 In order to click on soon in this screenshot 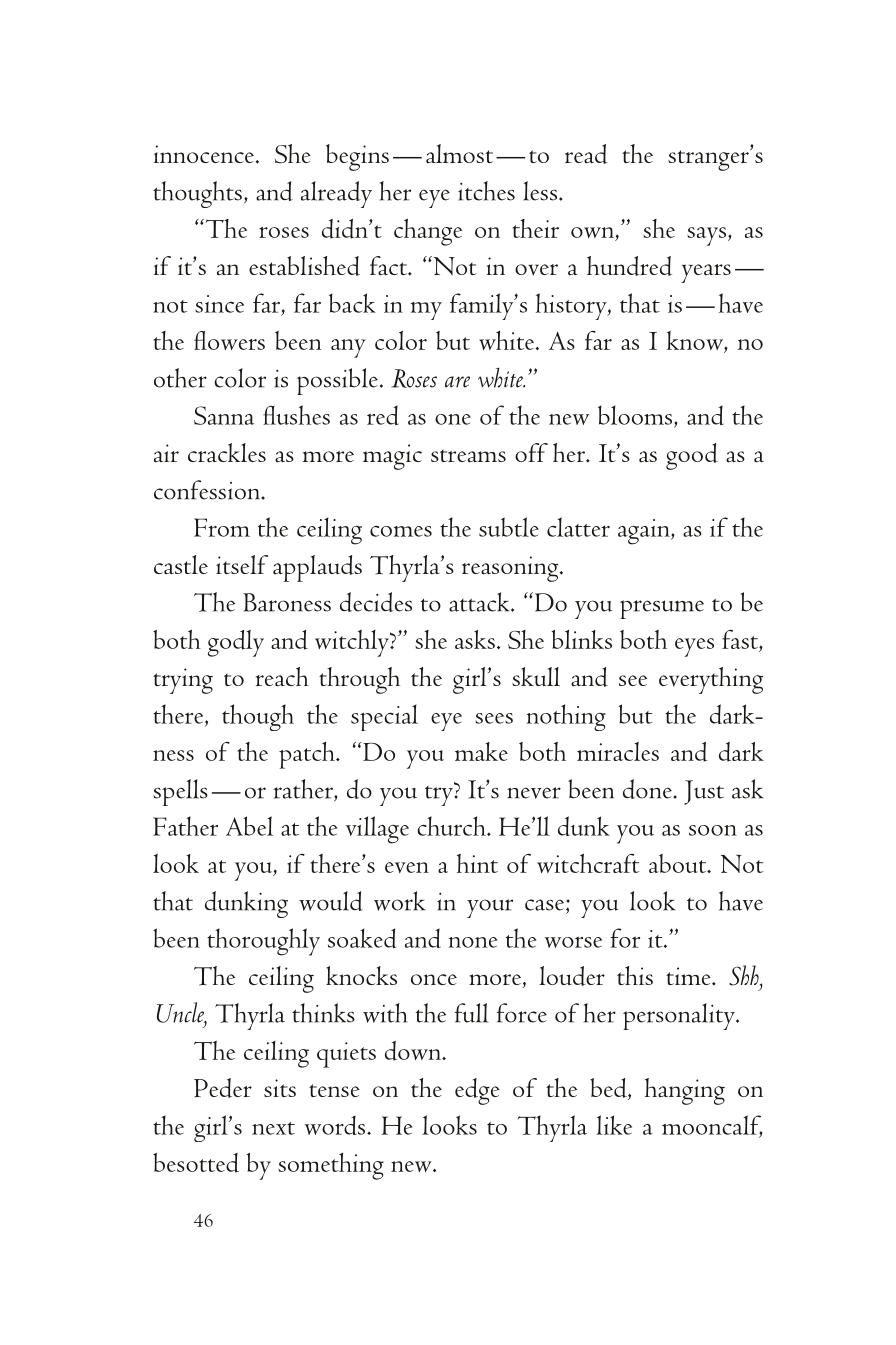, I will do `click(713, 830)`.
